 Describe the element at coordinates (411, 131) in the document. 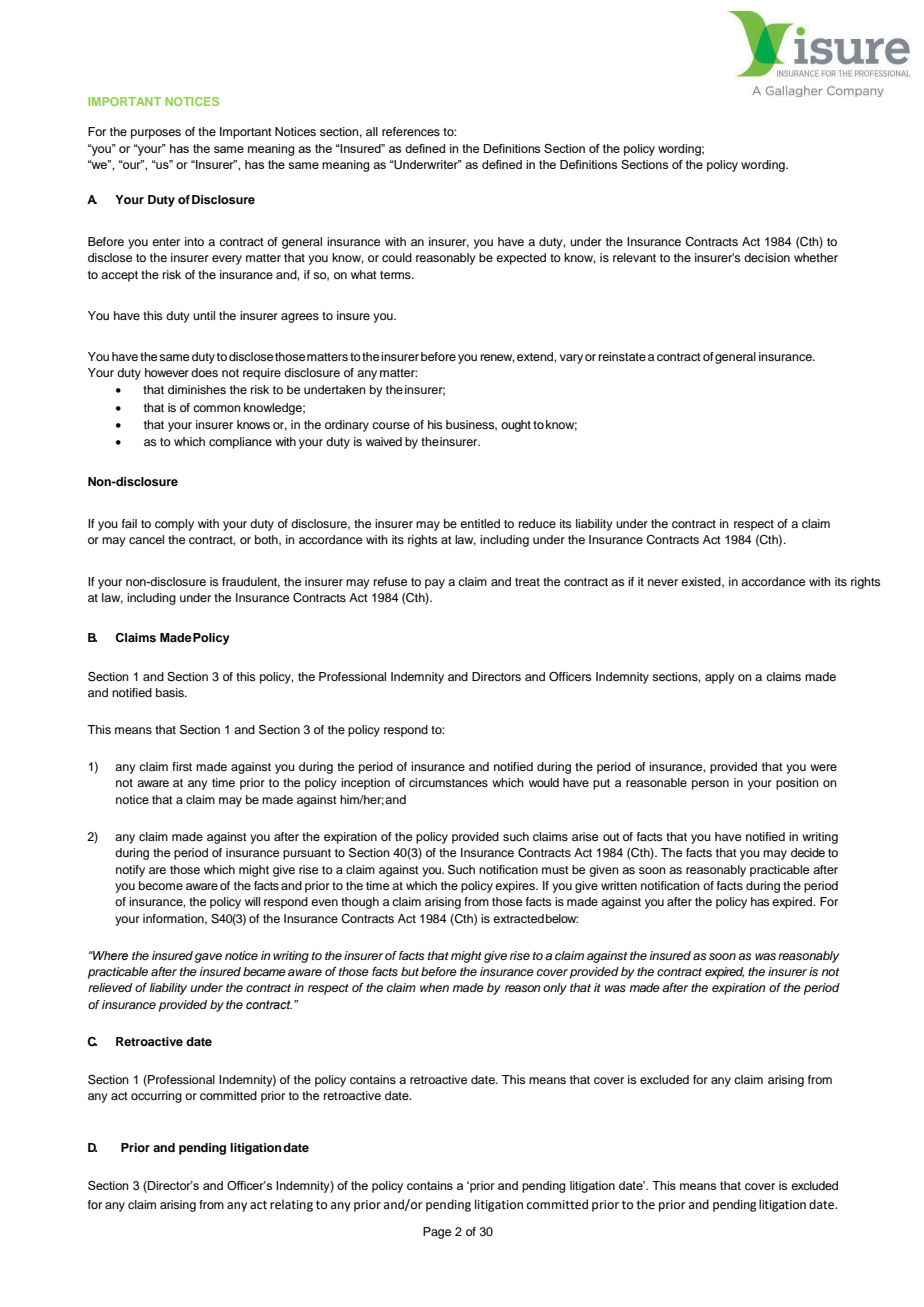

I see `references` at that location.
